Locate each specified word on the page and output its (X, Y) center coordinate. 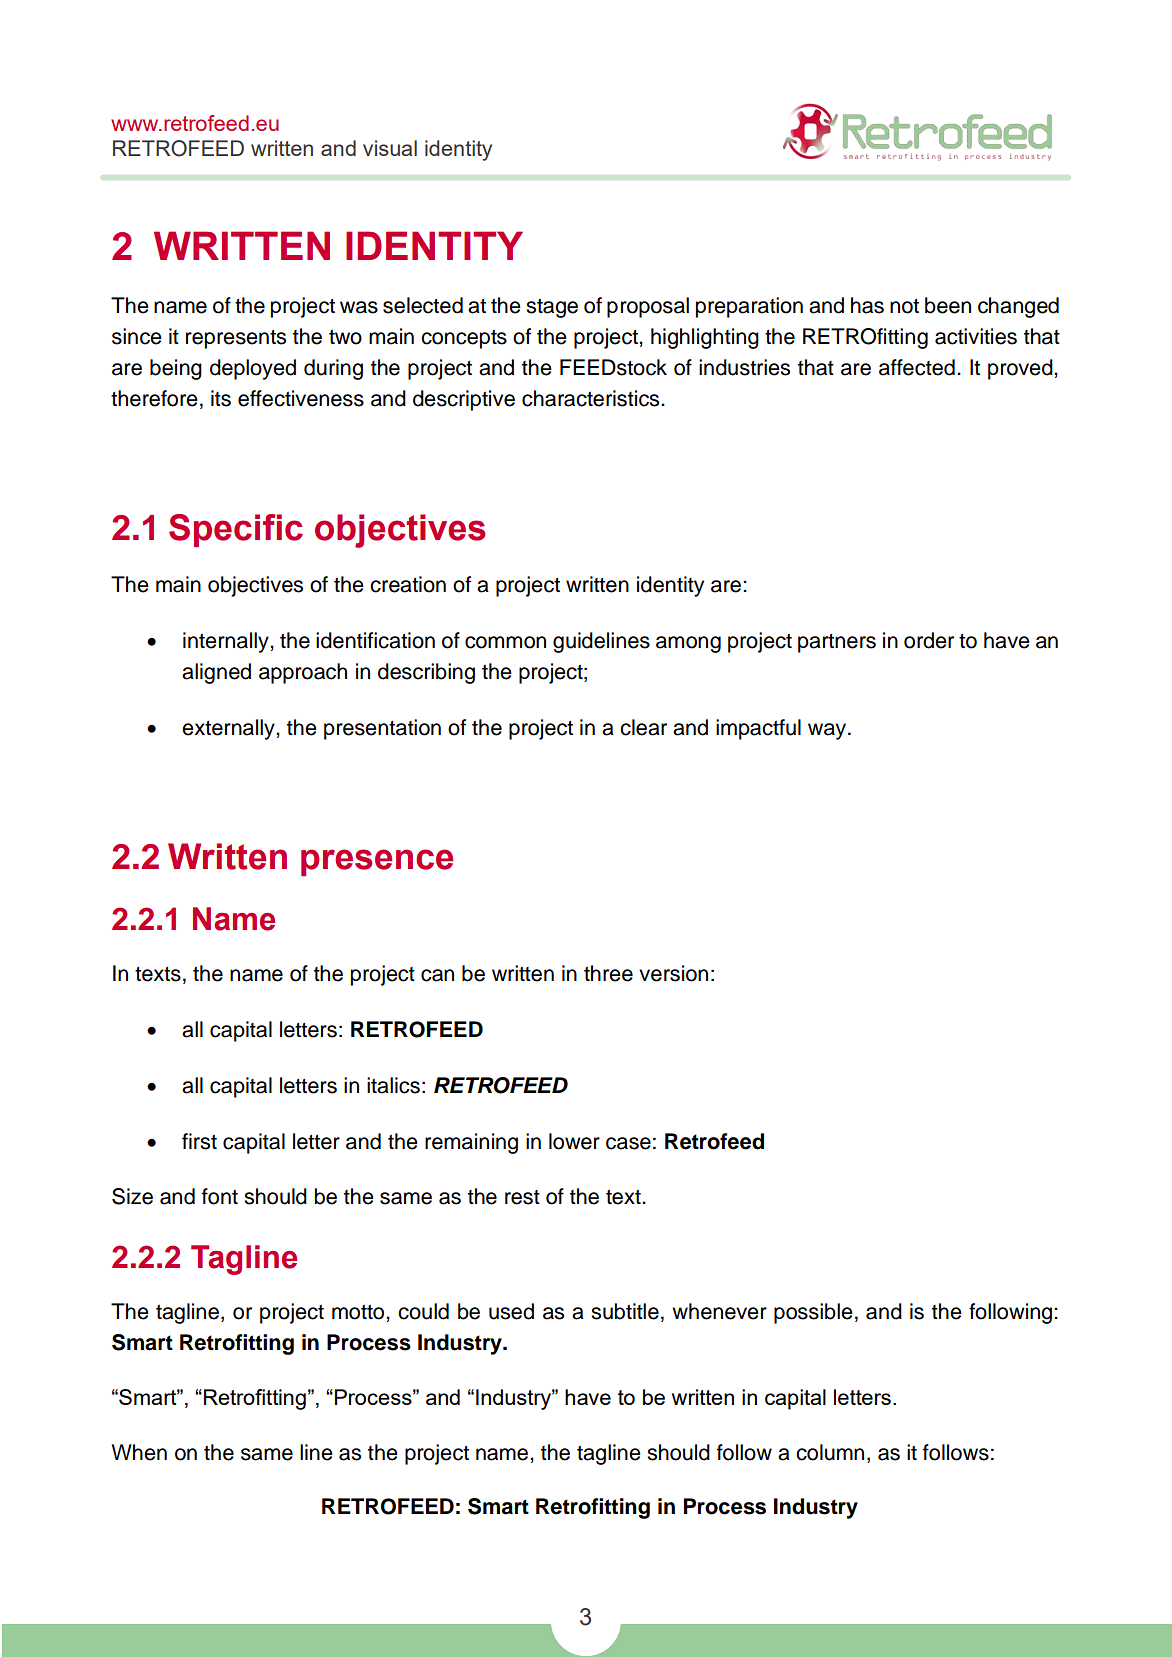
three (608, 973)
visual (390, 148)
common (505, 642)
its (221, 398)
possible (813, 1313)
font (220, 1196)
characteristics (592, 398)
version (673, 973)
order (929, 640)
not (904, 306)
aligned (216, 673)
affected (917, 367)
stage (552, 308)
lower (574, 1141)
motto (359, 1312)
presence (377, 862)
